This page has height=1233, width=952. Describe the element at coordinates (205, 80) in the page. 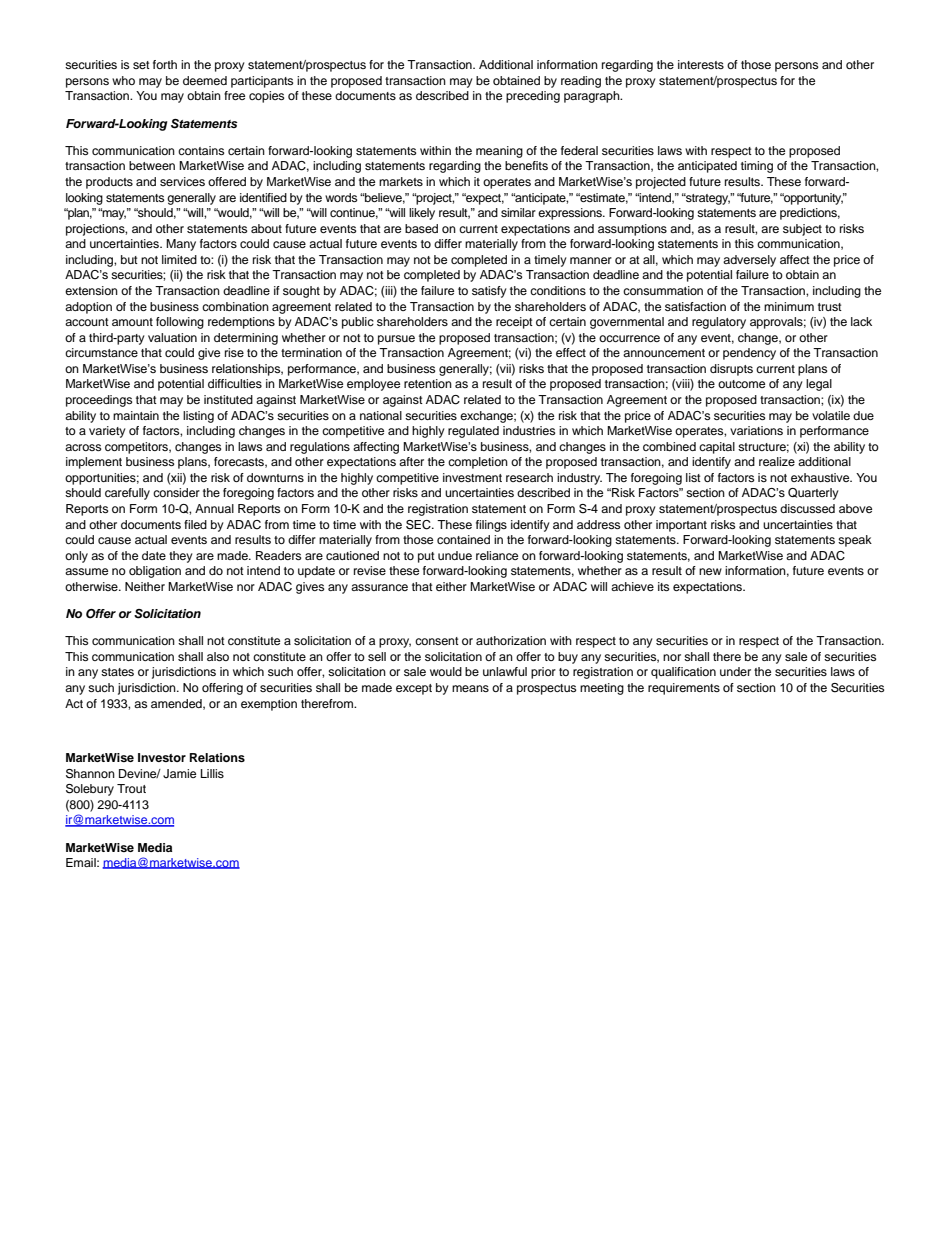

I see `deemed` at that location.
